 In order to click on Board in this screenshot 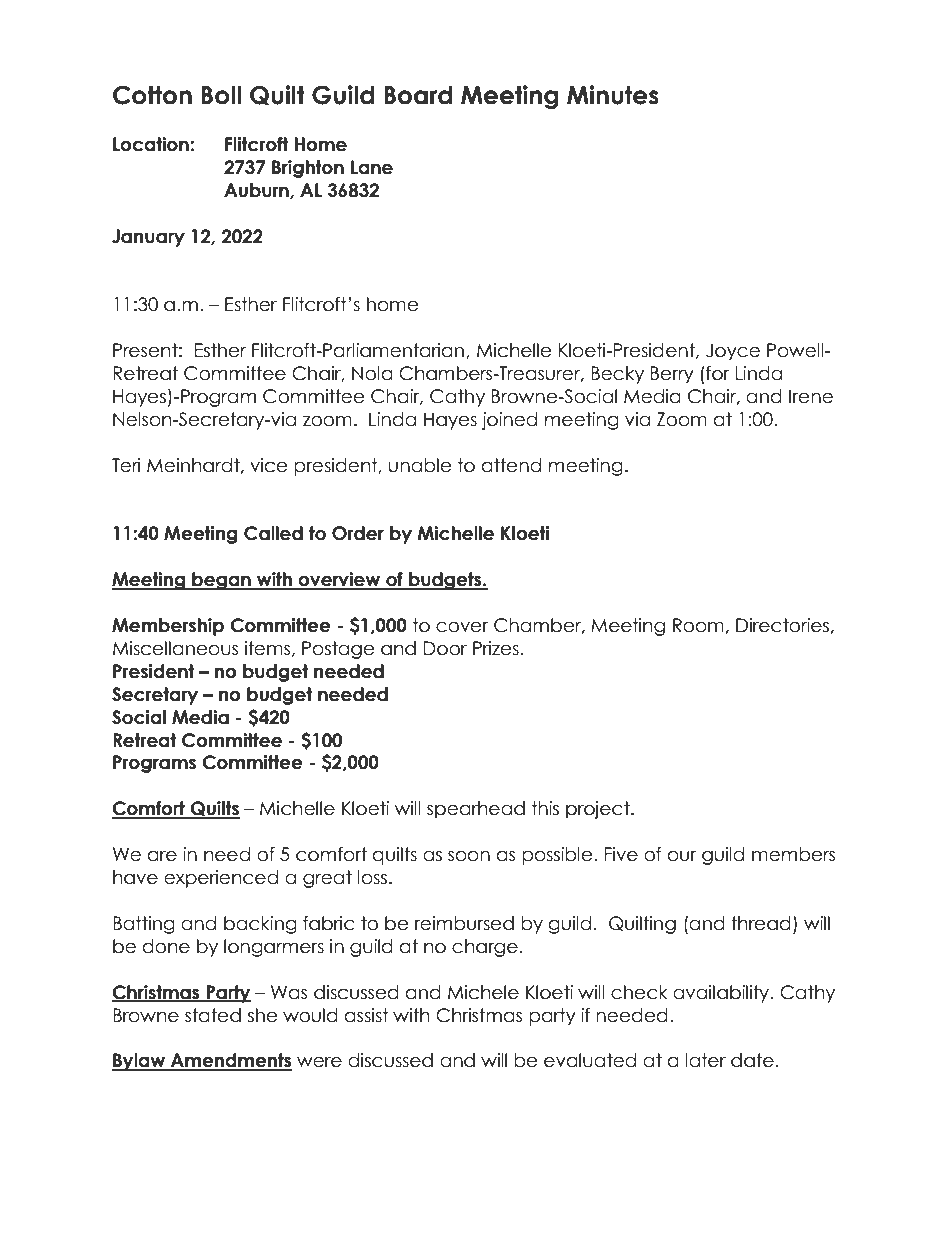, I will do `click(418, 95)`.
